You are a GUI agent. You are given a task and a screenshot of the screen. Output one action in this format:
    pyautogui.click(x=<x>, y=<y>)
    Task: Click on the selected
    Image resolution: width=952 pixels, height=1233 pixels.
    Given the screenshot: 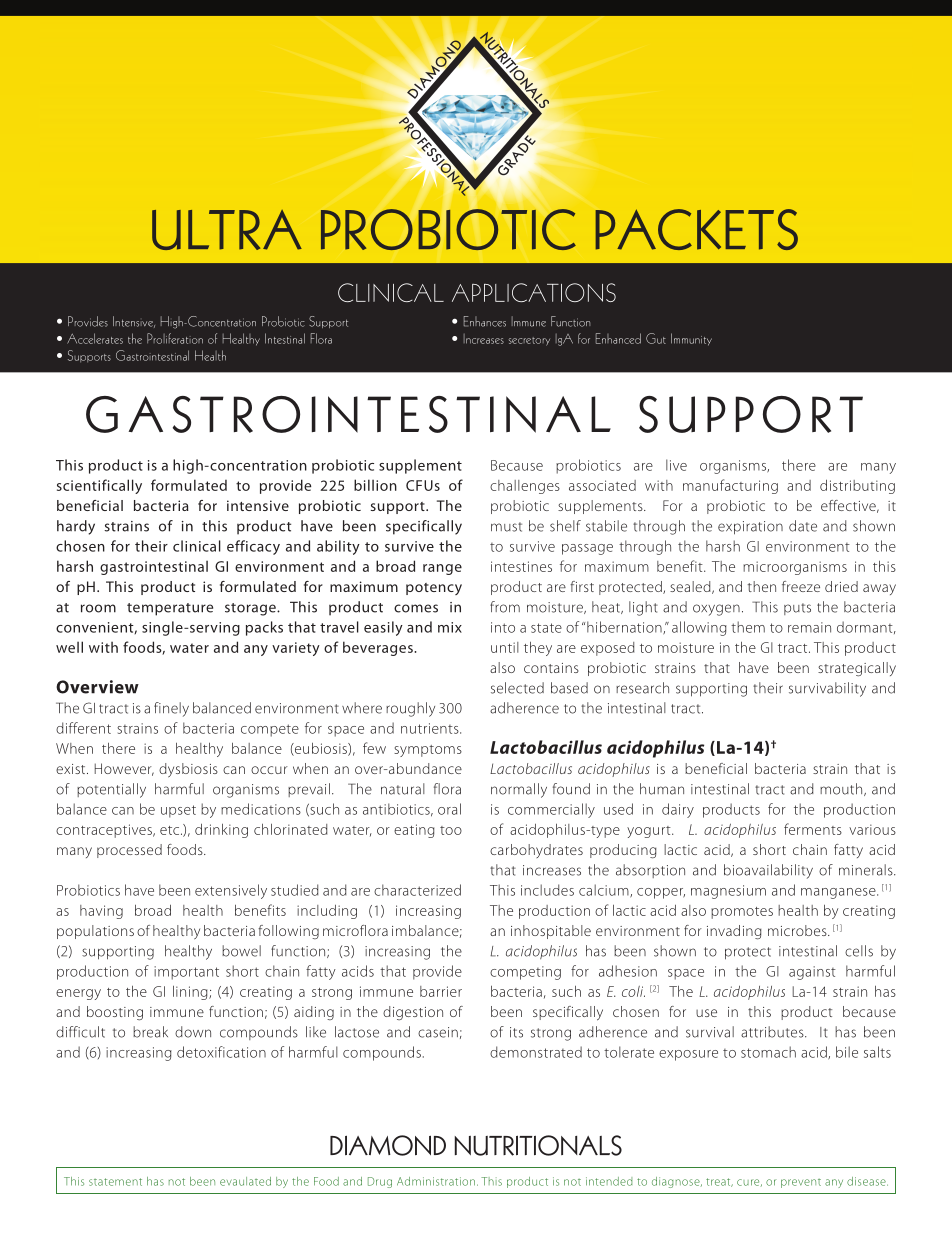 What is the action you would take?
    pyautogui.click(x=517, y=688)
